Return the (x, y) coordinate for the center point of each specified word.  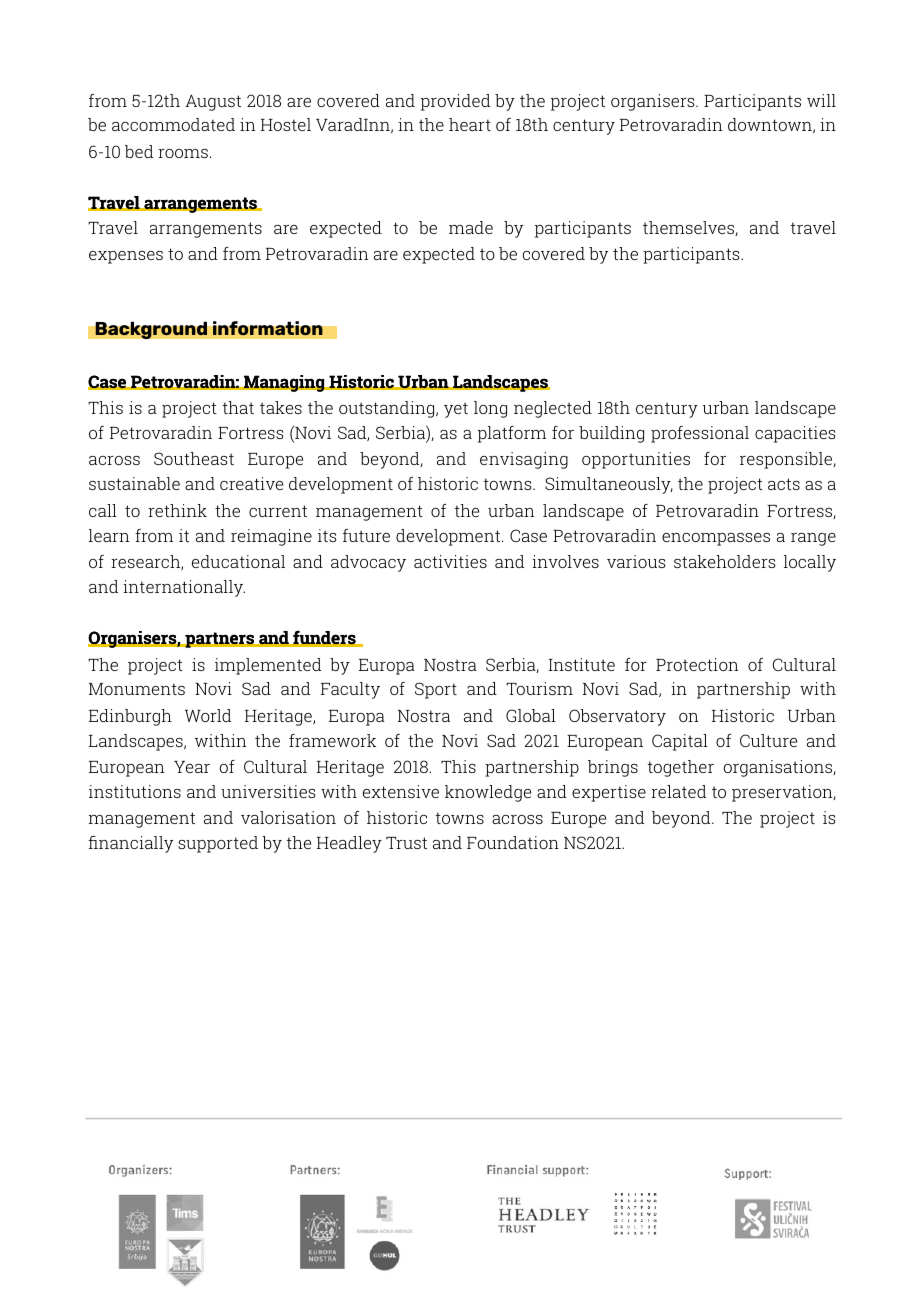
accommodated (173, 124)
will (821, 100)
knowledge (488, 793)
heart (470, 124)
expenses (126, 257)
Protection (697, 664)
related (678, 791)
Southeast (194, 458)
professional (700, 434)
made (471, 227)
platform (512, 434)
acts (784, 484)
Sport (436, 690)
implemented (268, 666)
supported (218, 844)
